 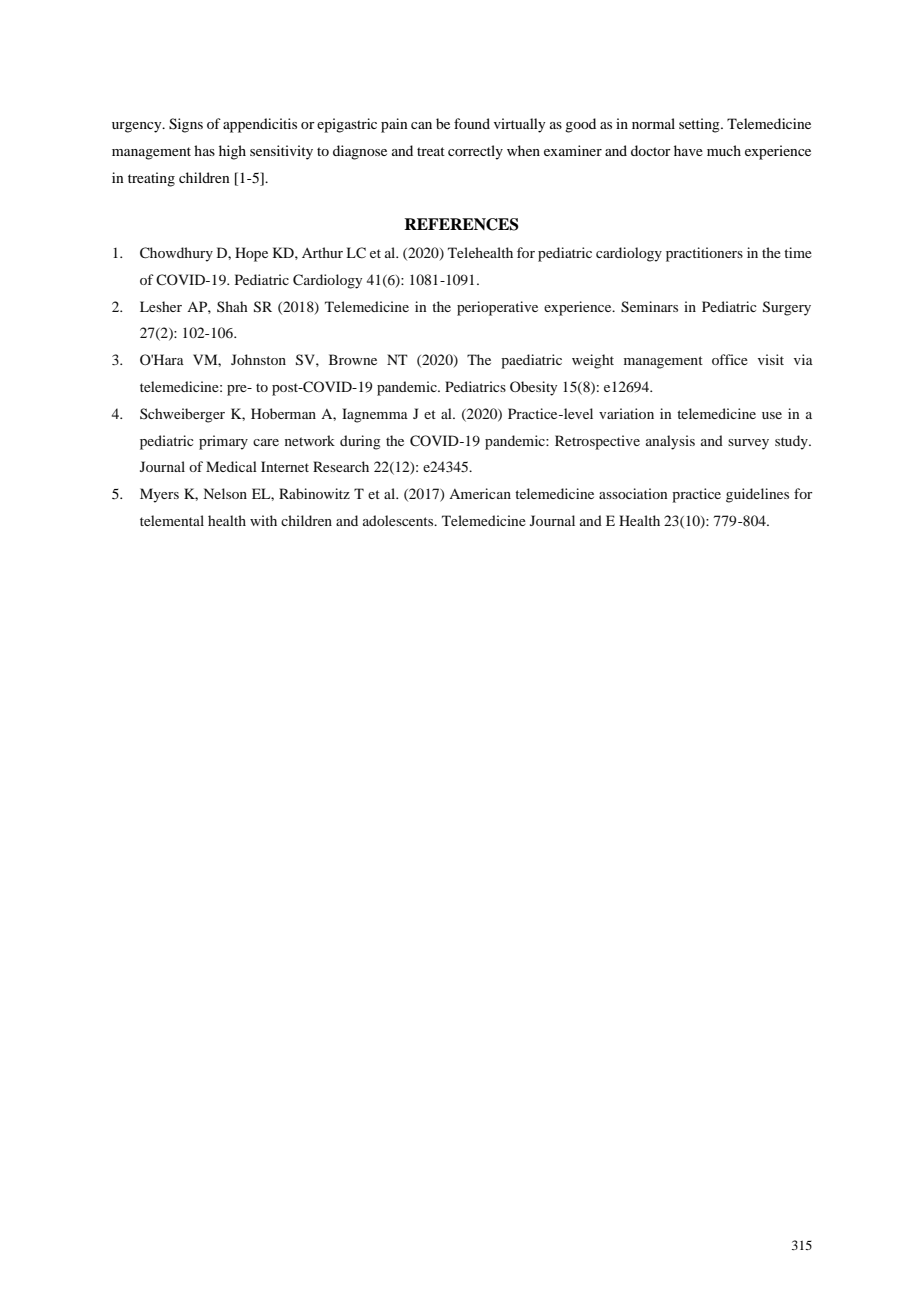 What do you see at coordinates (258, 359) in the image?
I see `Johnston` at bounding box center [258, 359].
